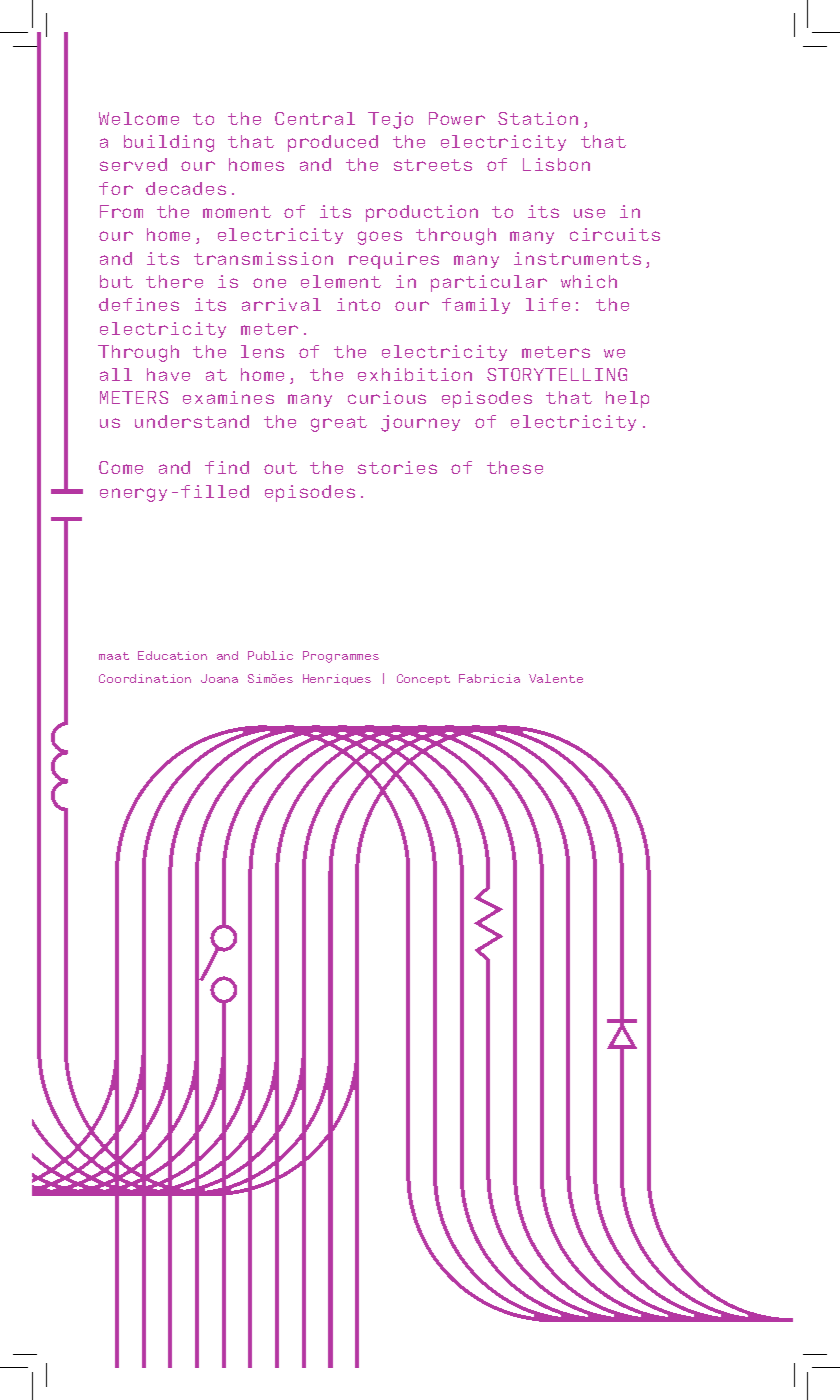 This image has height=1400, width=840. Describe the element at coordinates (387, 397) in the image. I see `curious` at that location.
